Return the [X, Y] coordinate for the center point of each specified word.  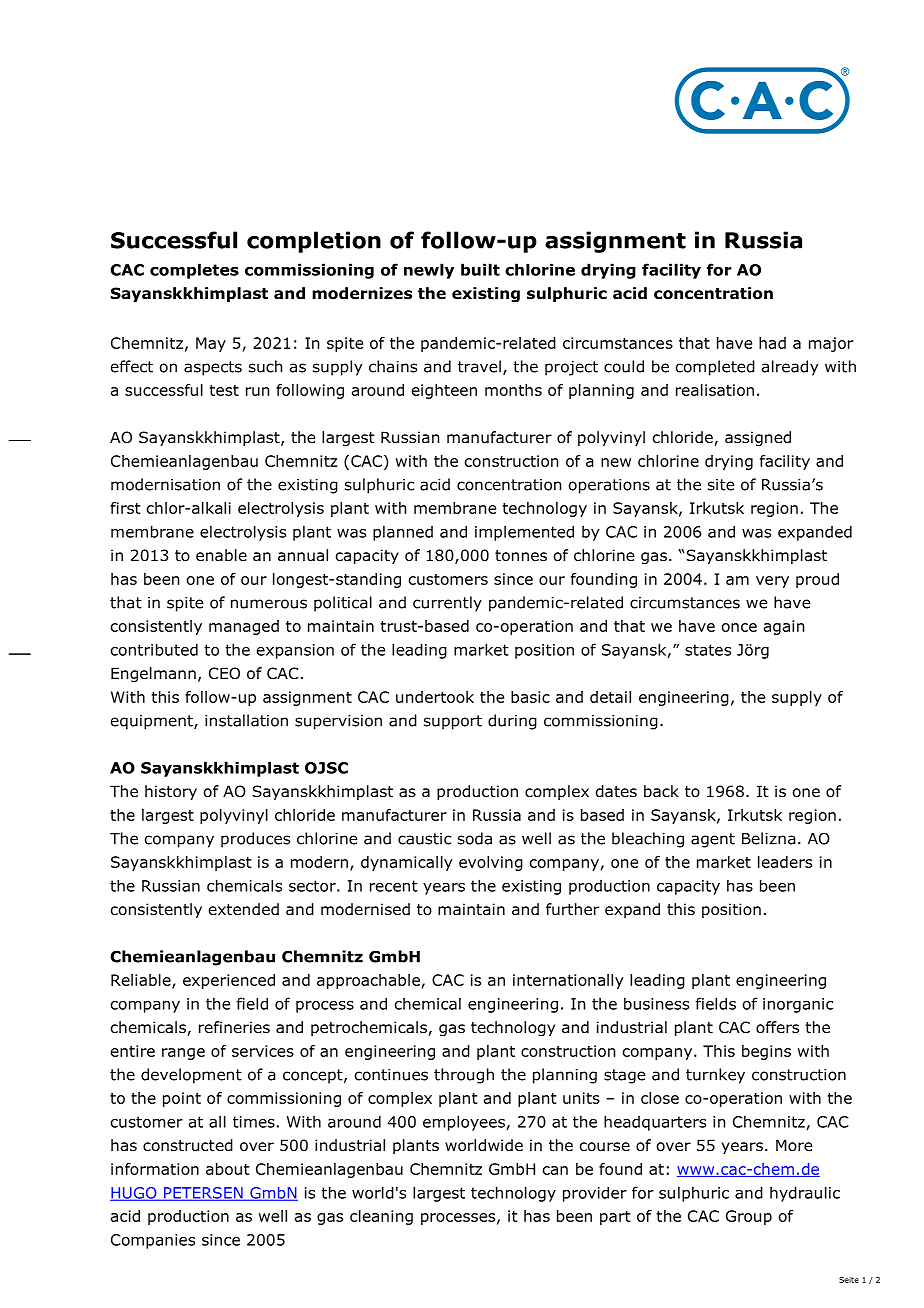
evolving [491, 863]
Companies [153, 1241]
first [125, 508]
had [772, 343]
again [784, 627]
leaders [785, 862]
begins [766, 1052]
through [464, 1076]
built [480, 269]
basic [530, 697]
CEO [224, 673]
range [183, 1054]
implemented [524, 533]
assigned [758, 438]
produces [255, 840]
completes [194, 271]
